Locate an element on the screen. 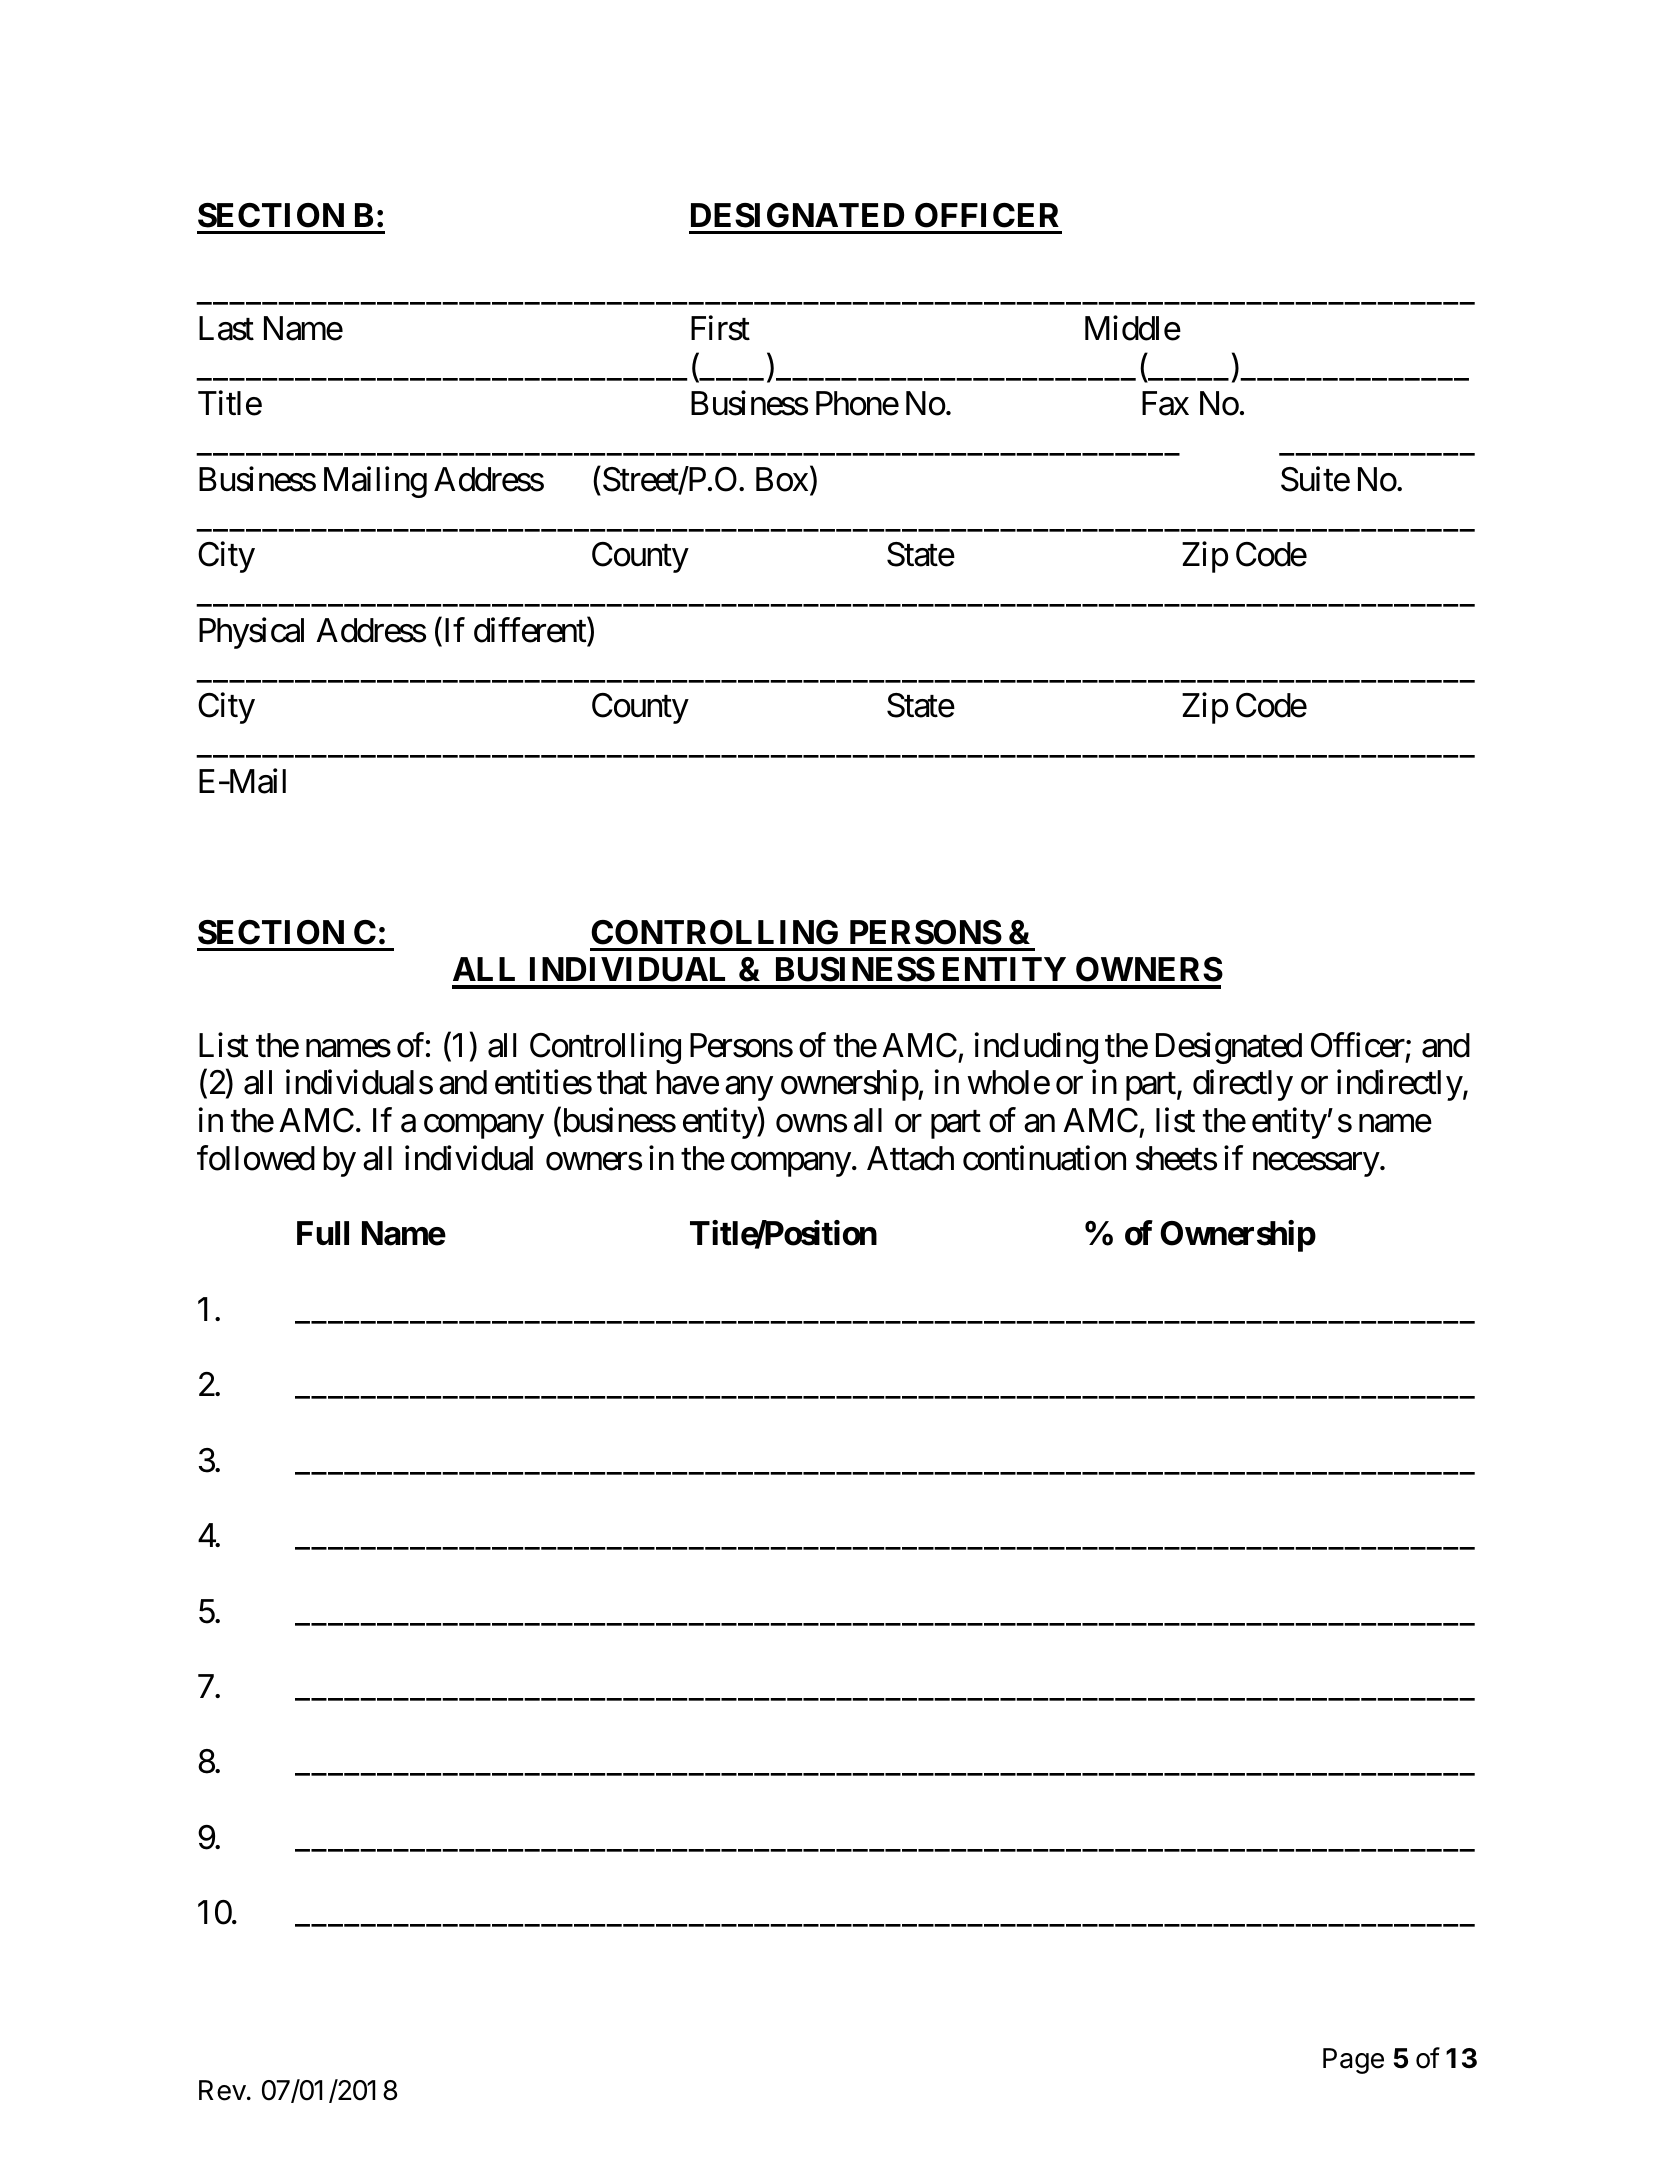 Image resolution: width=1673 pixels, height=2165 pixels. Full is located at coordinates (323, 1233).
